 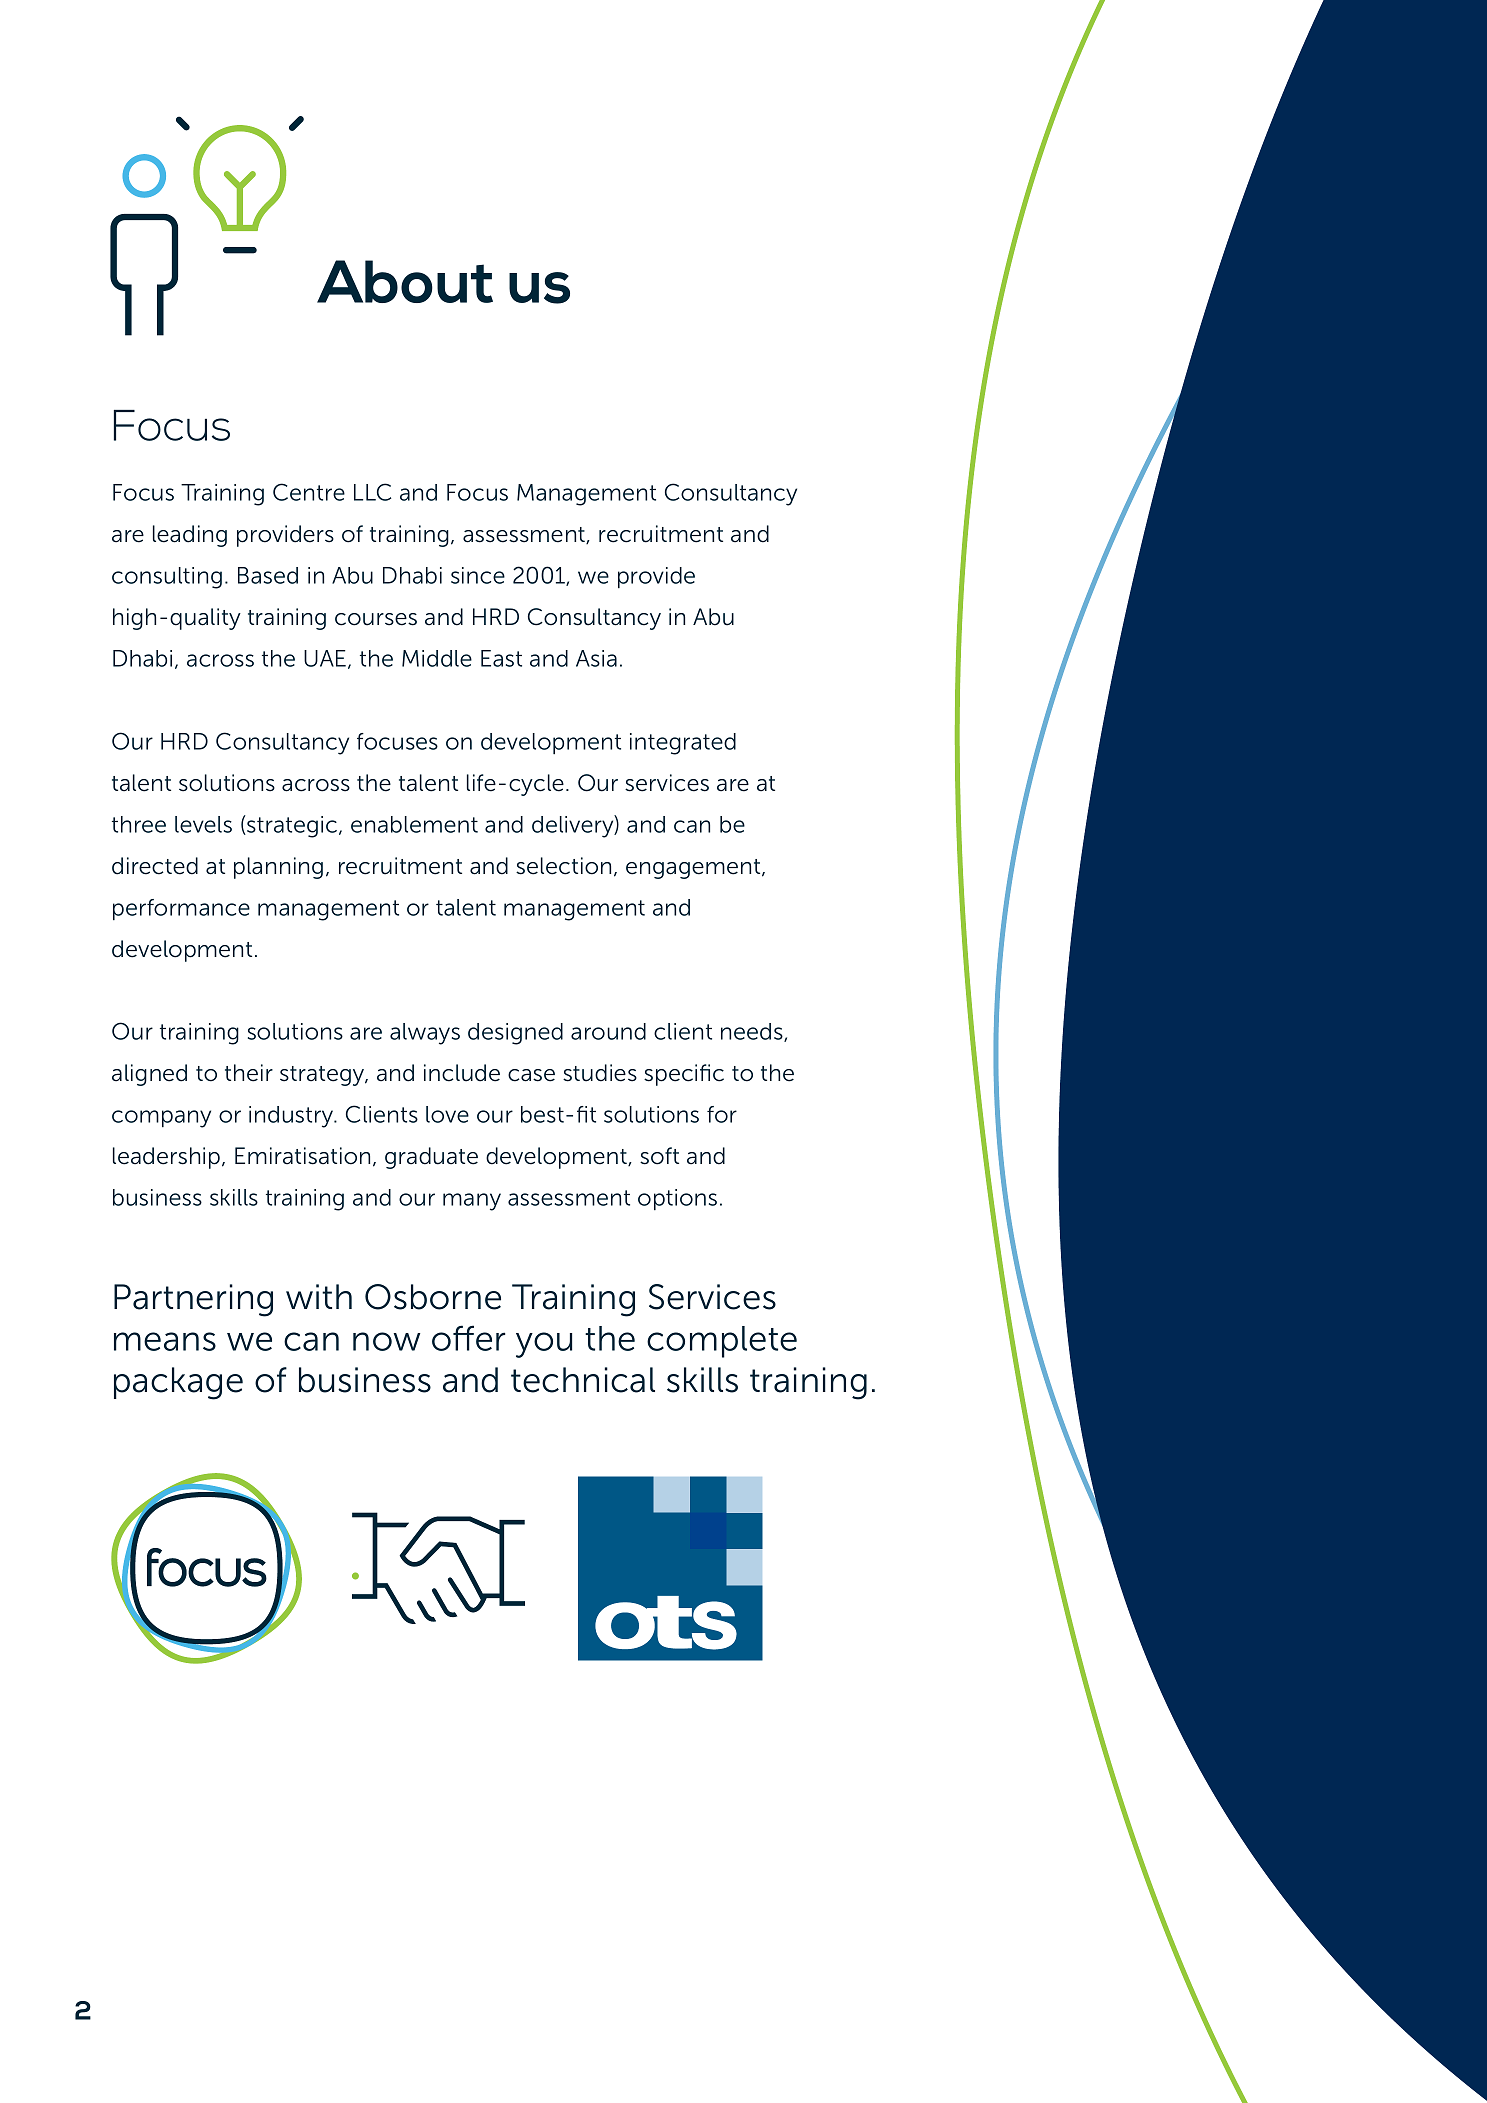 I want to click on means, so click(x=165, y=1341).
